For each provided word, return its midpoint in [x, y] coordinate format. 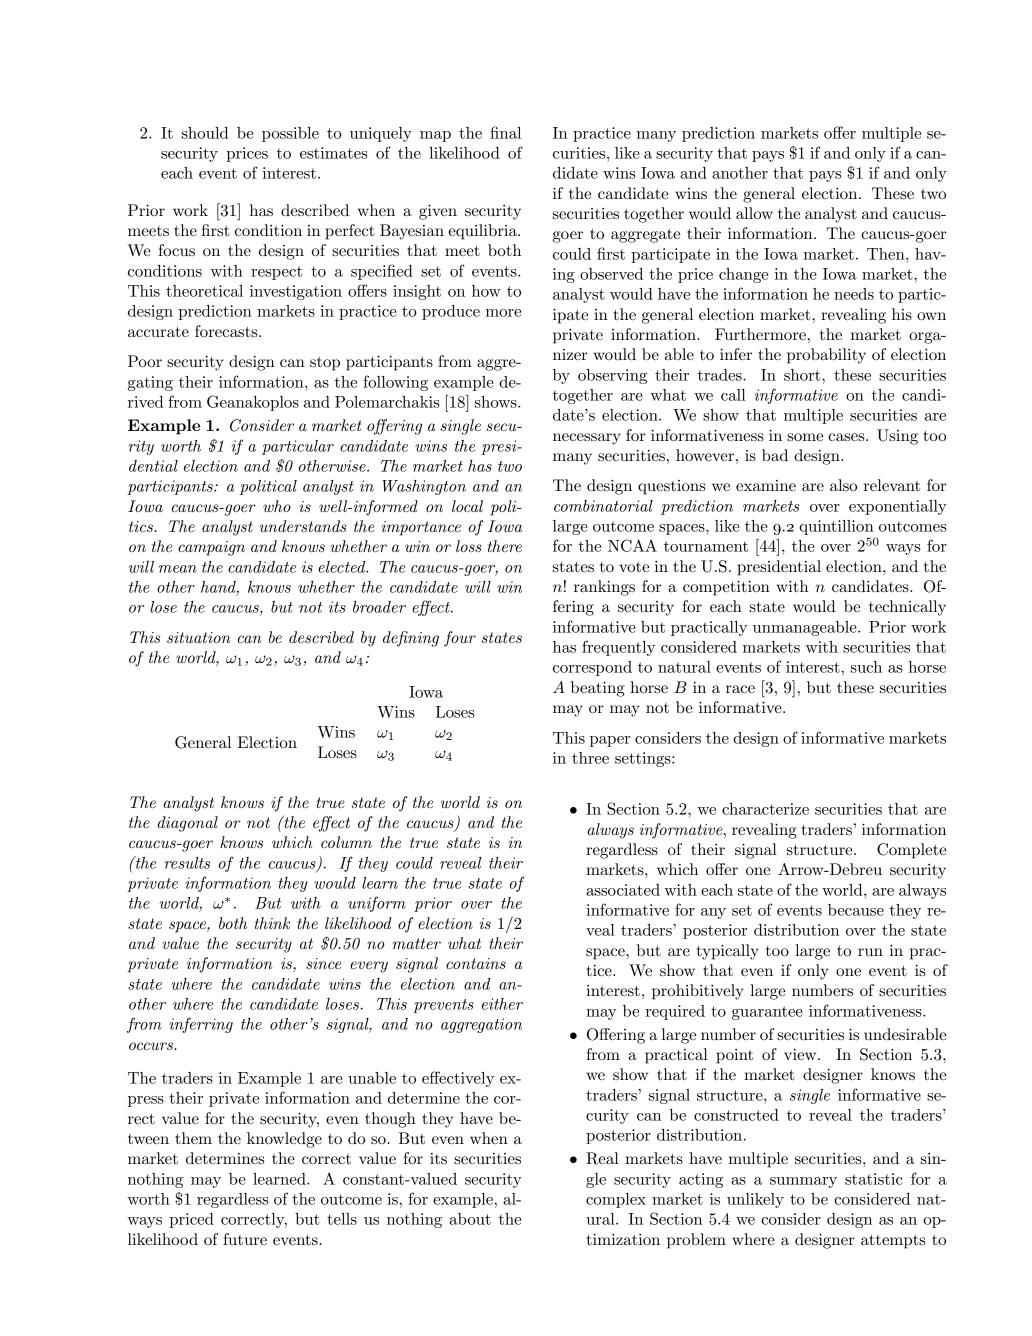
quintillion [836, 527]
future [245, 1239]
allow [754, 213]
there [505, 546]
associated [623, 890]
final [505, 132]
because [856, 910]
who [277, 506]
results [187, 863]
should [205, 133]
